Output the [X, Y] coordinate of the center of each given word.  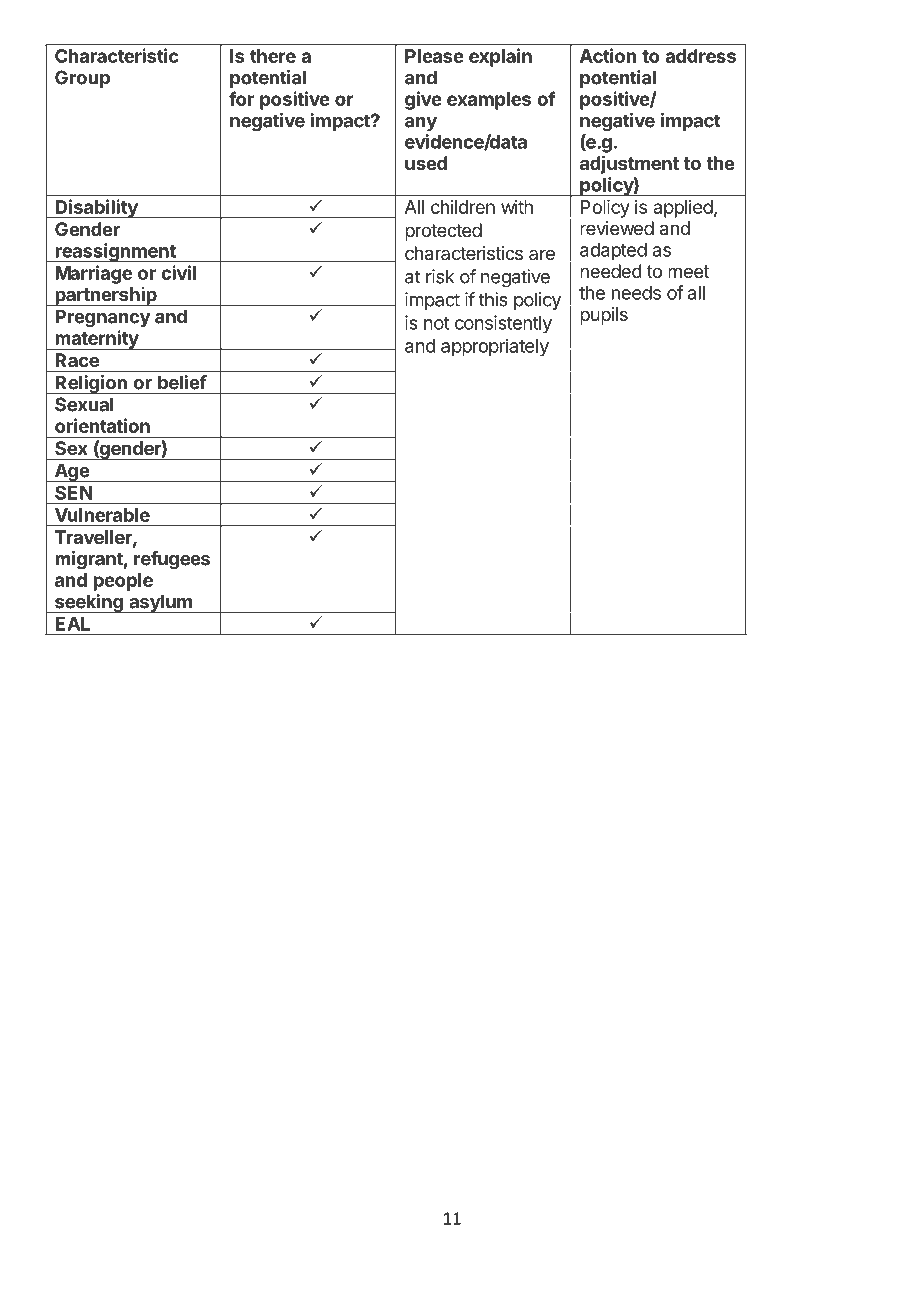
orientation [102, 425]
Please [434, 56]
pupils [604, 316]
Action [608, 55]
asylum [160, 603]
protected [443, 232]
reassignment [115, 252]
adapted [613, 252]
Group [82, 79]
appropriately [495, 347]
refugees [172, 560]
